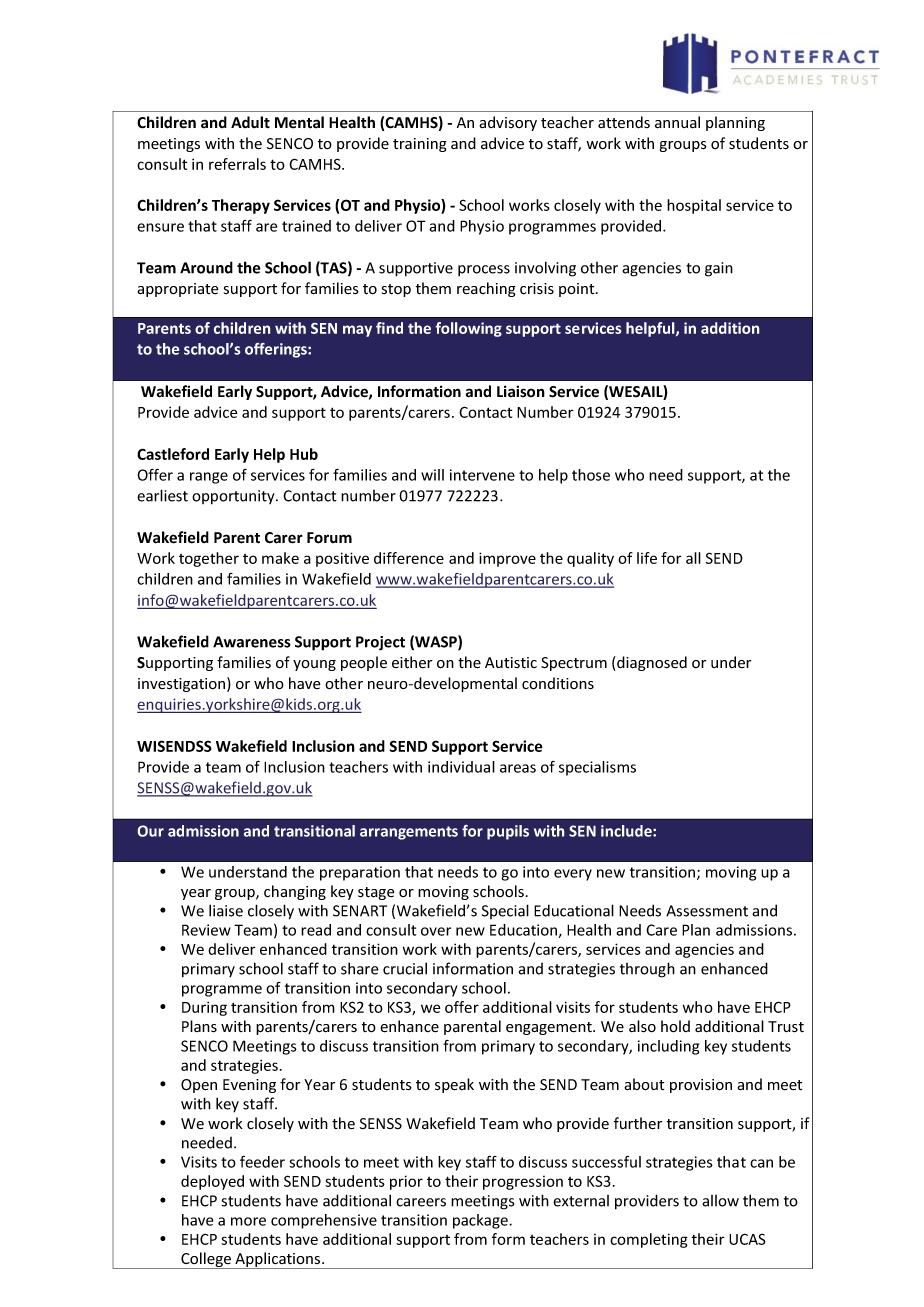 This screenshot has height=1307, width=924. I want to click on allow, so click(720, 1201).
